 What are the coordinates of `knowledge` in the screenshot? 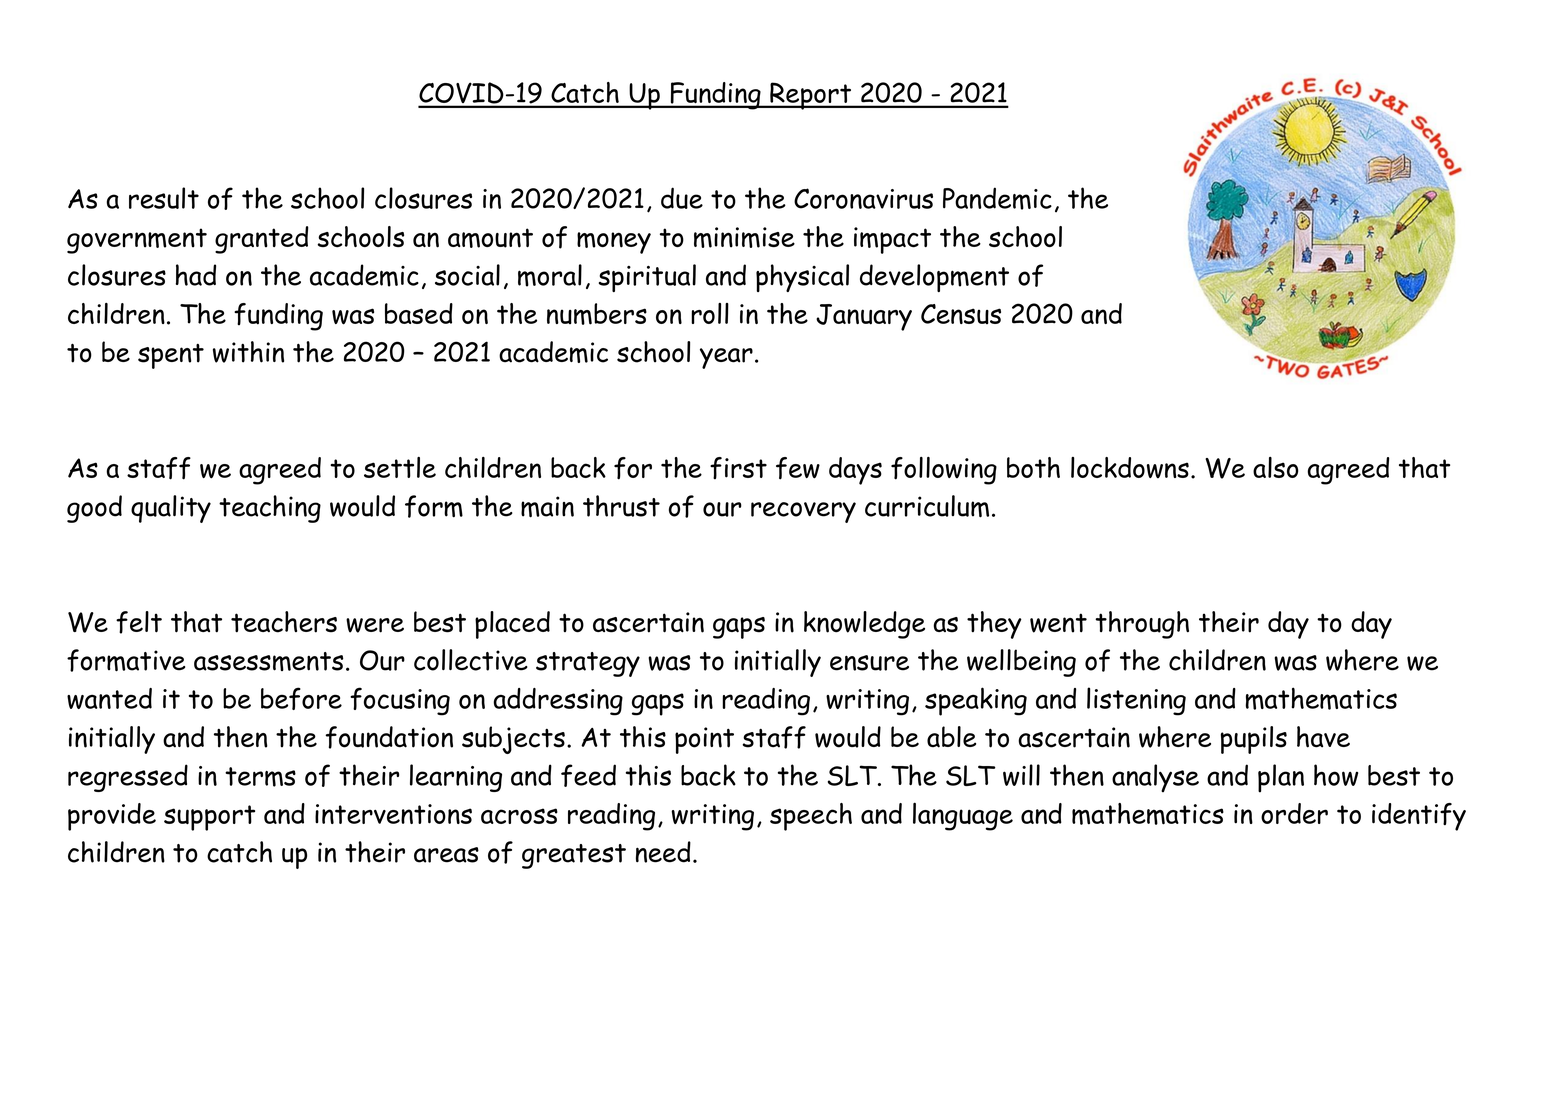 It's located at (864, 625).
